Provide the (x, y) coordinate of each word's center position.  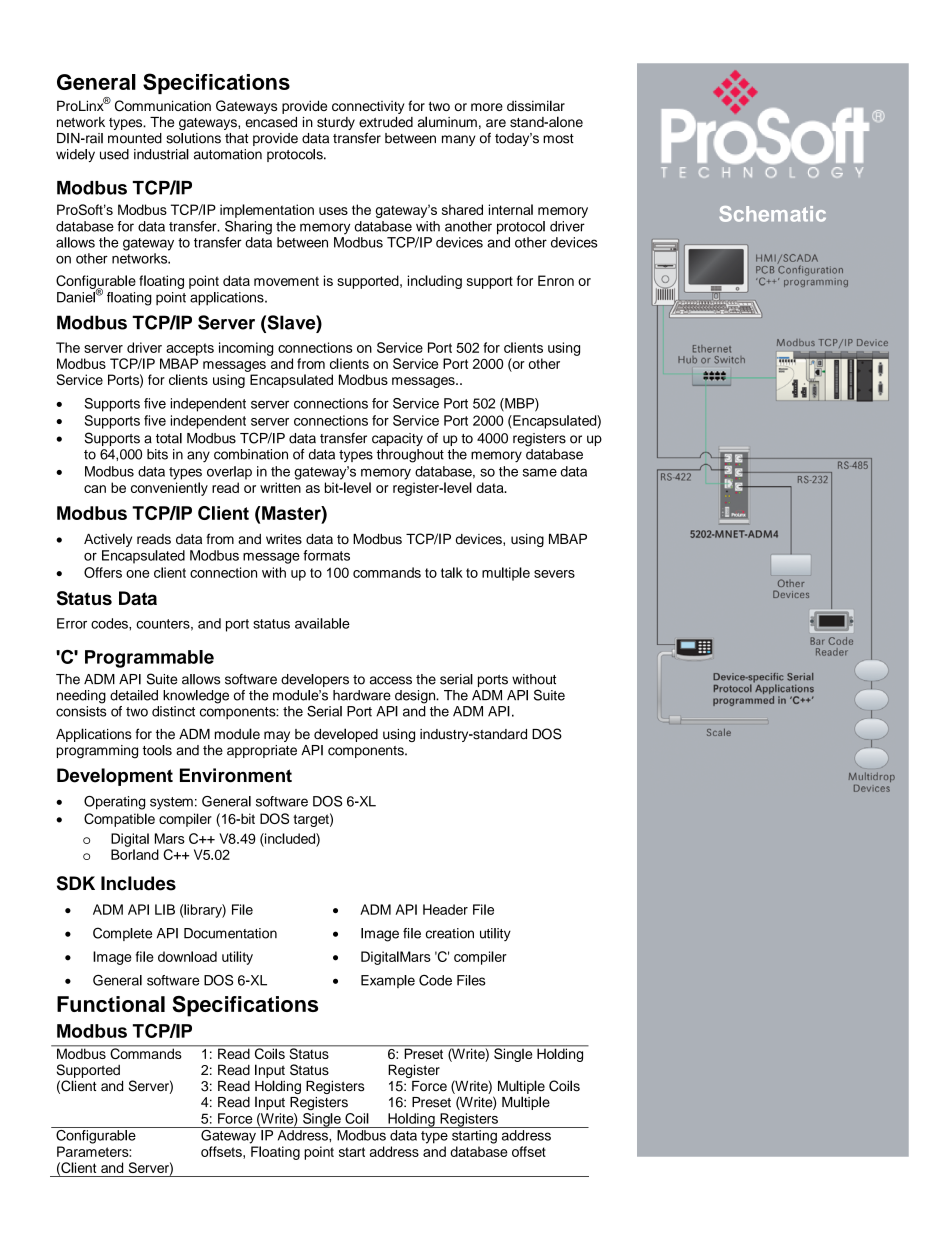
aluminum (447, 122)
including (435, 282)
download (187, 956)
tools (157, 750)
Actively (108, 540)
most (558, 139)
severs (554, 574)
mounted (135, 138)
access (391, 680)
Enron (556, 280)
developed (346, 735)
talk (452, 572)
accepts (190, 349)
